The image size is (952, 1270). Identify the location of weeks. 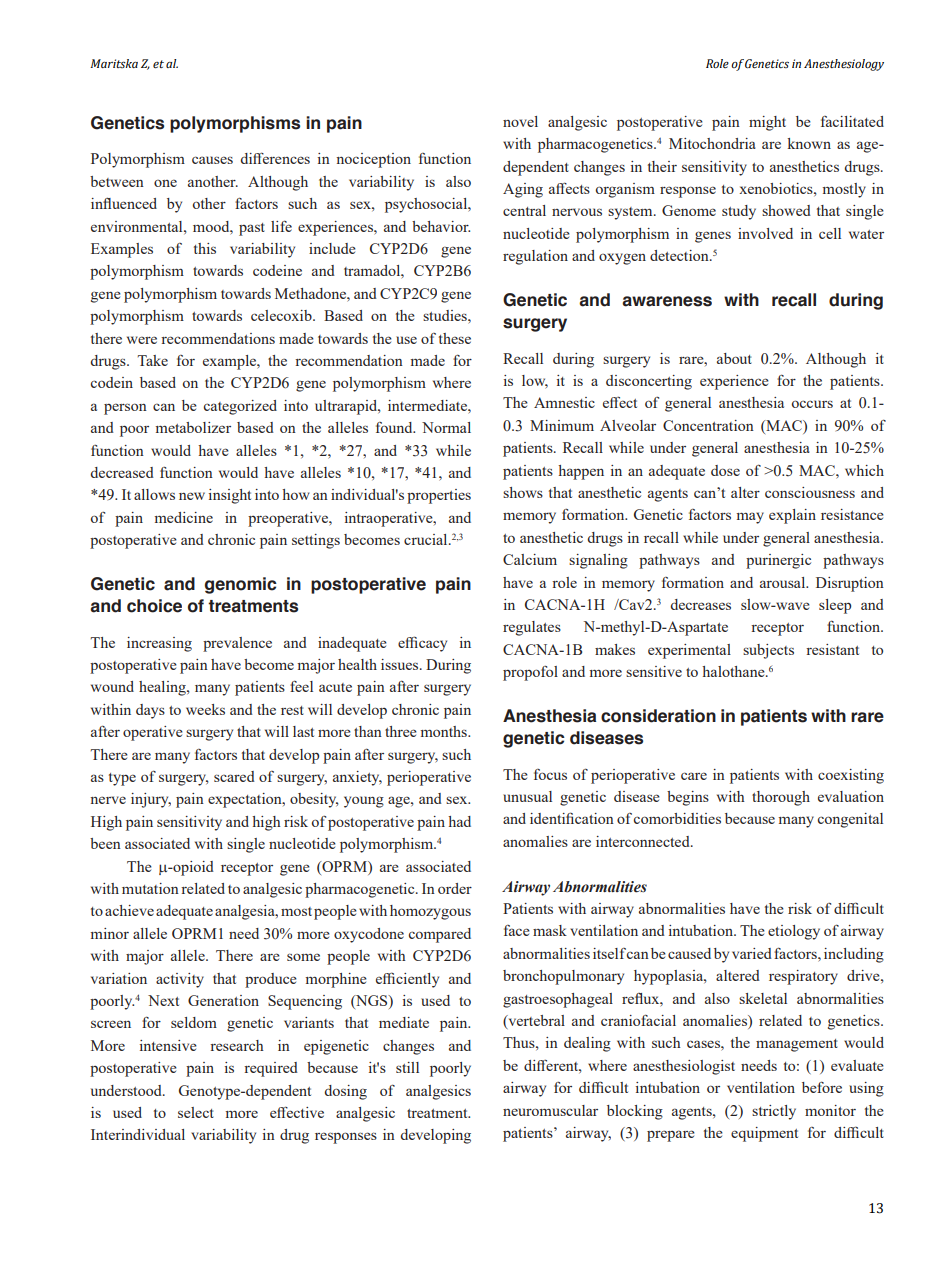
(205, 709).
